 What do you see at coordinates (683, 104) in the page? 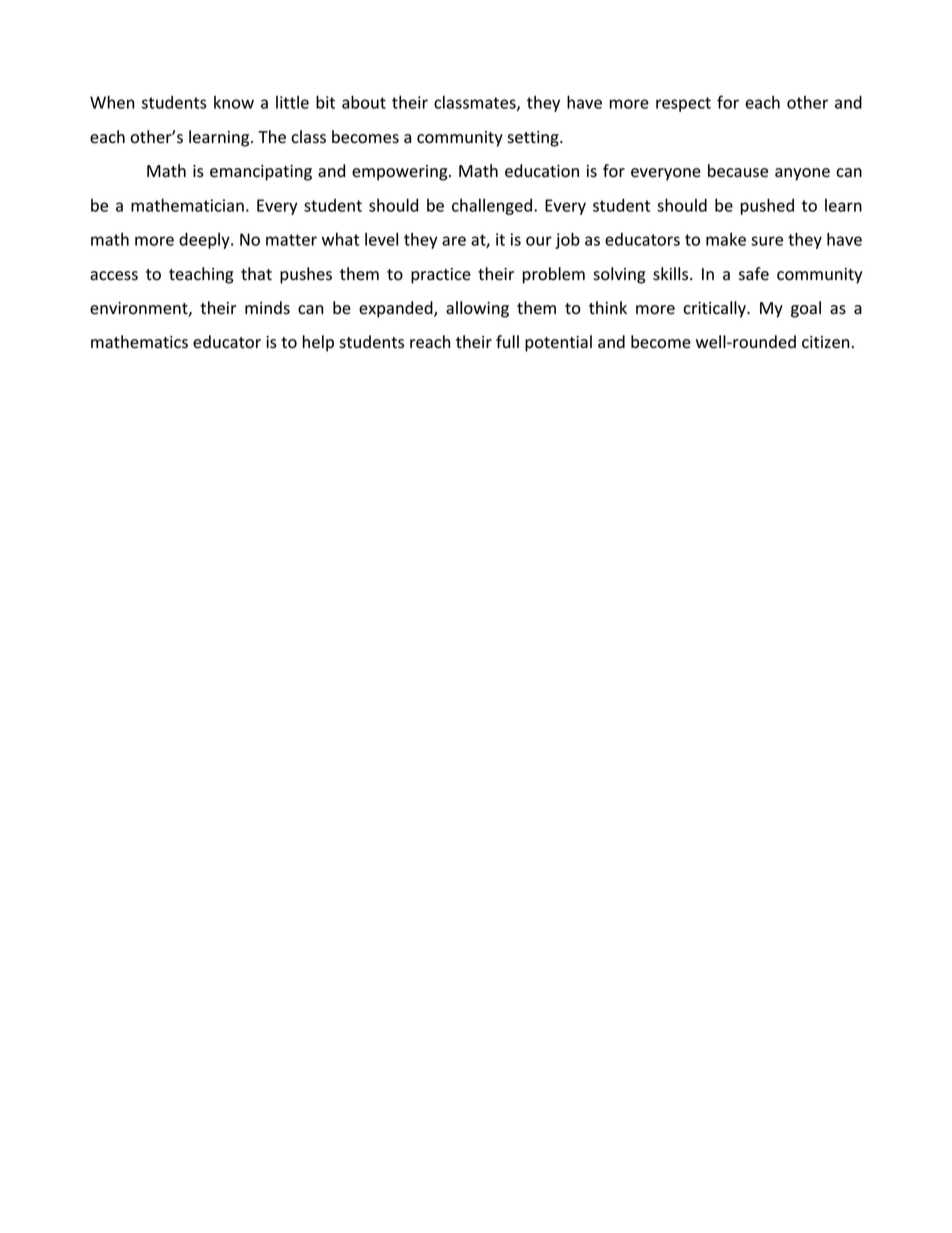
I see `respect` at bounding box center [683, 104].
